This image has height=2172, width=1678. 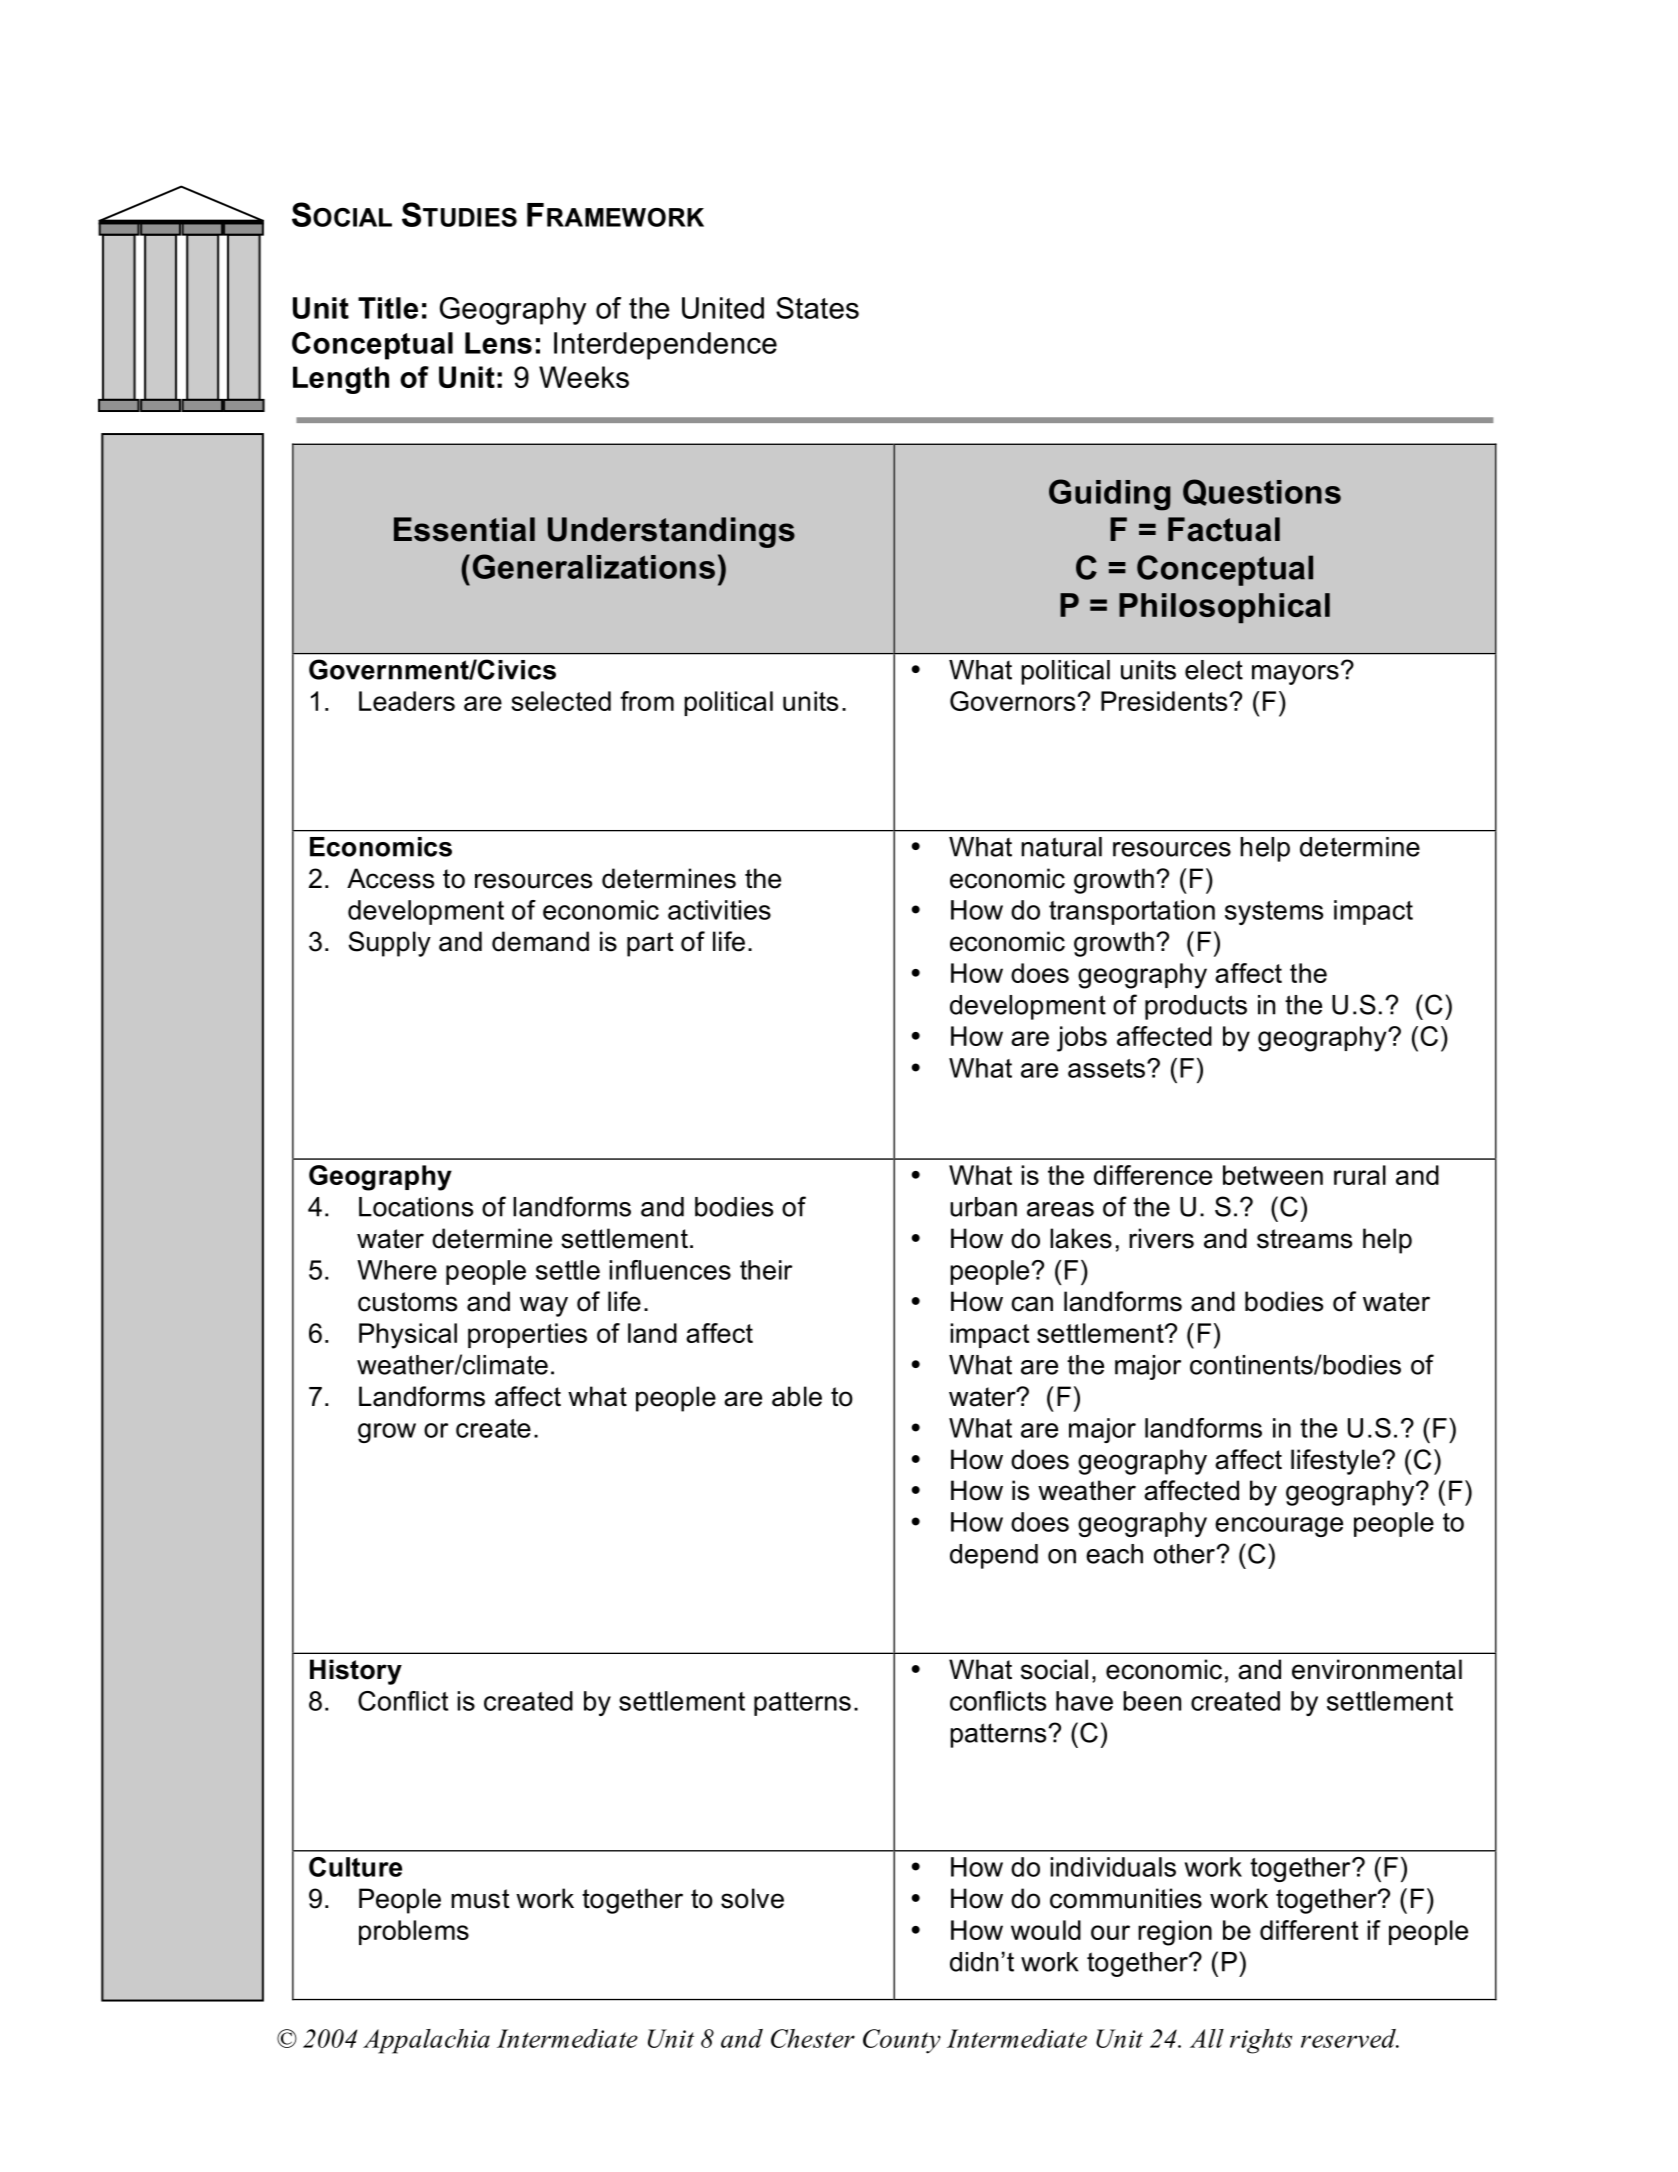 What do you see at coordinates (407, 701) in the image?
I see `Leaders` at bounding box center [407, 701].
